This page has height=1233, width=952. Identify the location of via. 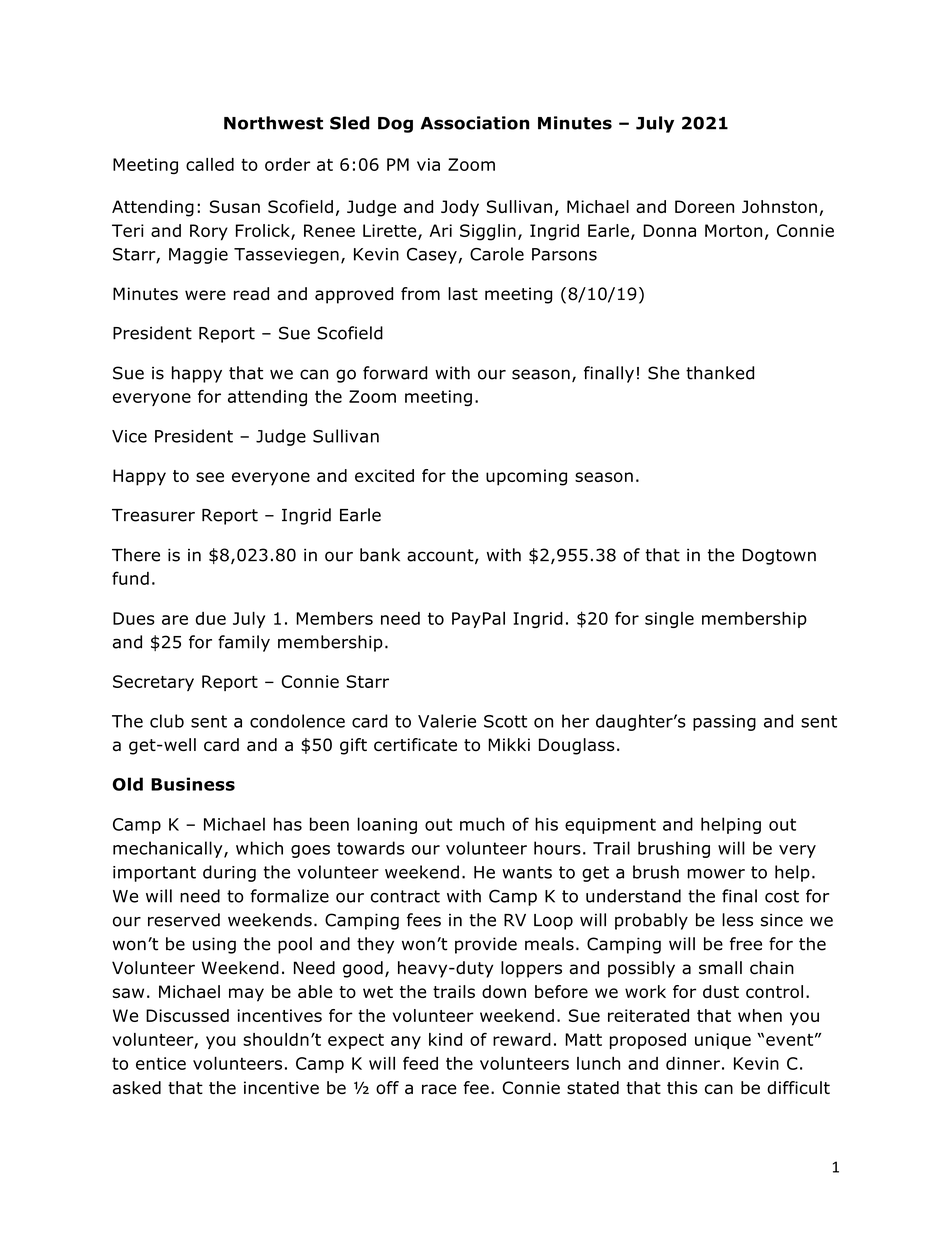
(428, 164).
